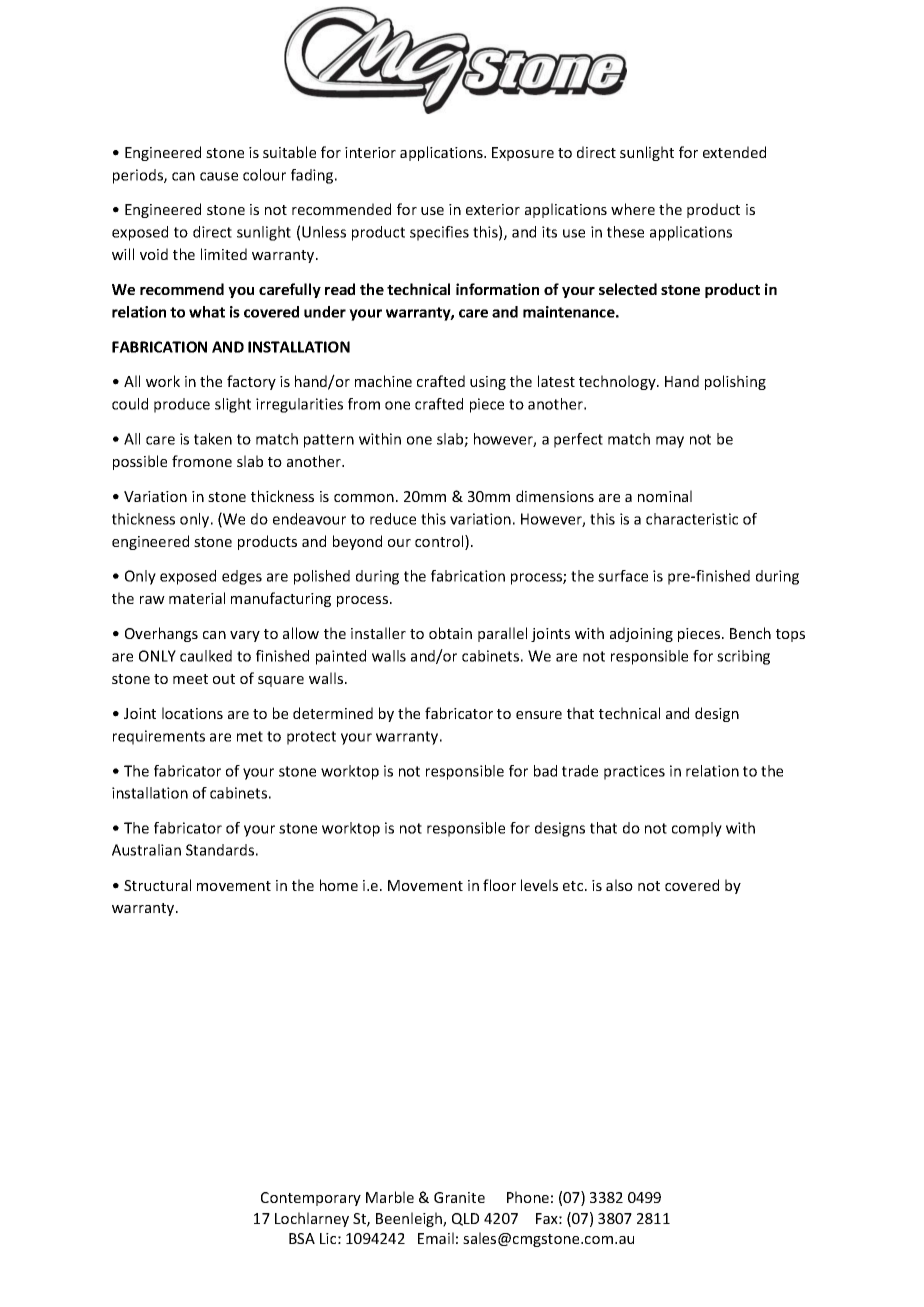  Describe the element at coordinates (440, 542) in the screenshot. I see `control` at that location.
